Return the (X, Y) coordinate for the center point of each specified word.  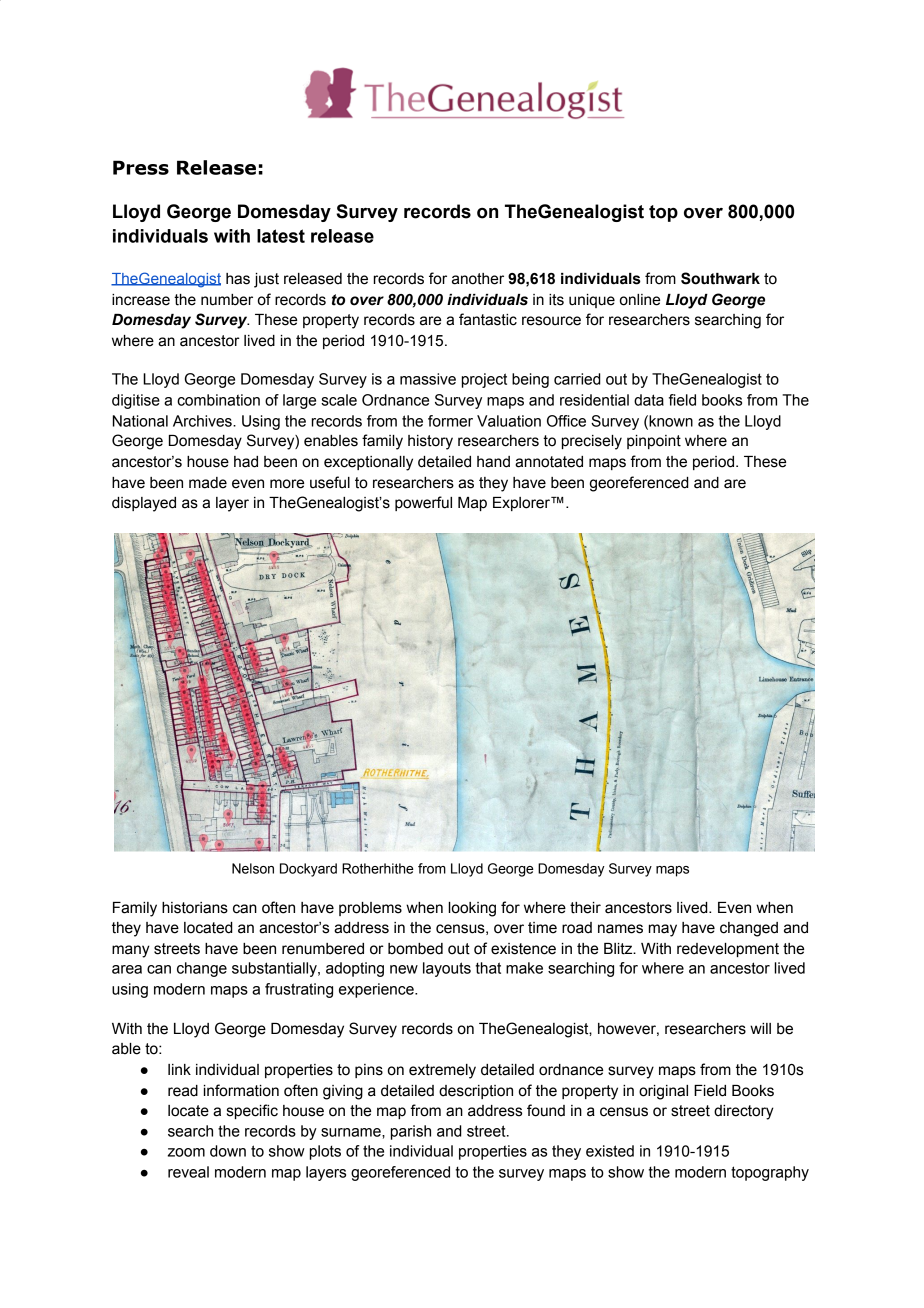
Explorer (522, 504)
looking (472, 909)
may (663, 930)
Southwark (720, 278)
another (478, 279)
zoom (186, 1152)
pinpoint (654, 442)
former (450, 421)
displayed (144, 504)
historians (195, 908)
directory (744, 1112)
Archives (203, 421)
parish (411, 1132)
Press (141, 167)
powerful (423, 503)
